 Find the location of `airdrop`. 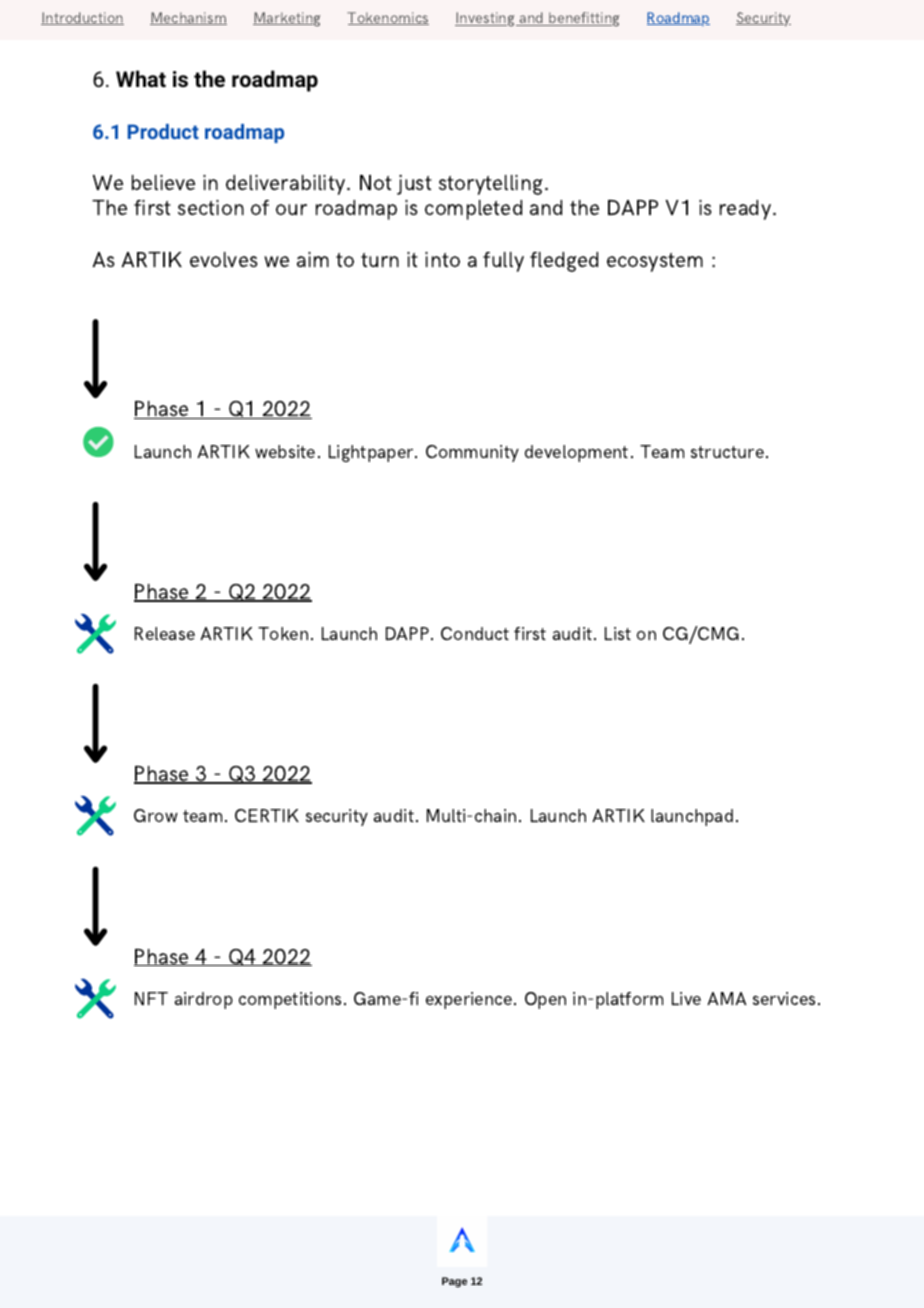

airdrop is located at coordinates (203, 1000).
